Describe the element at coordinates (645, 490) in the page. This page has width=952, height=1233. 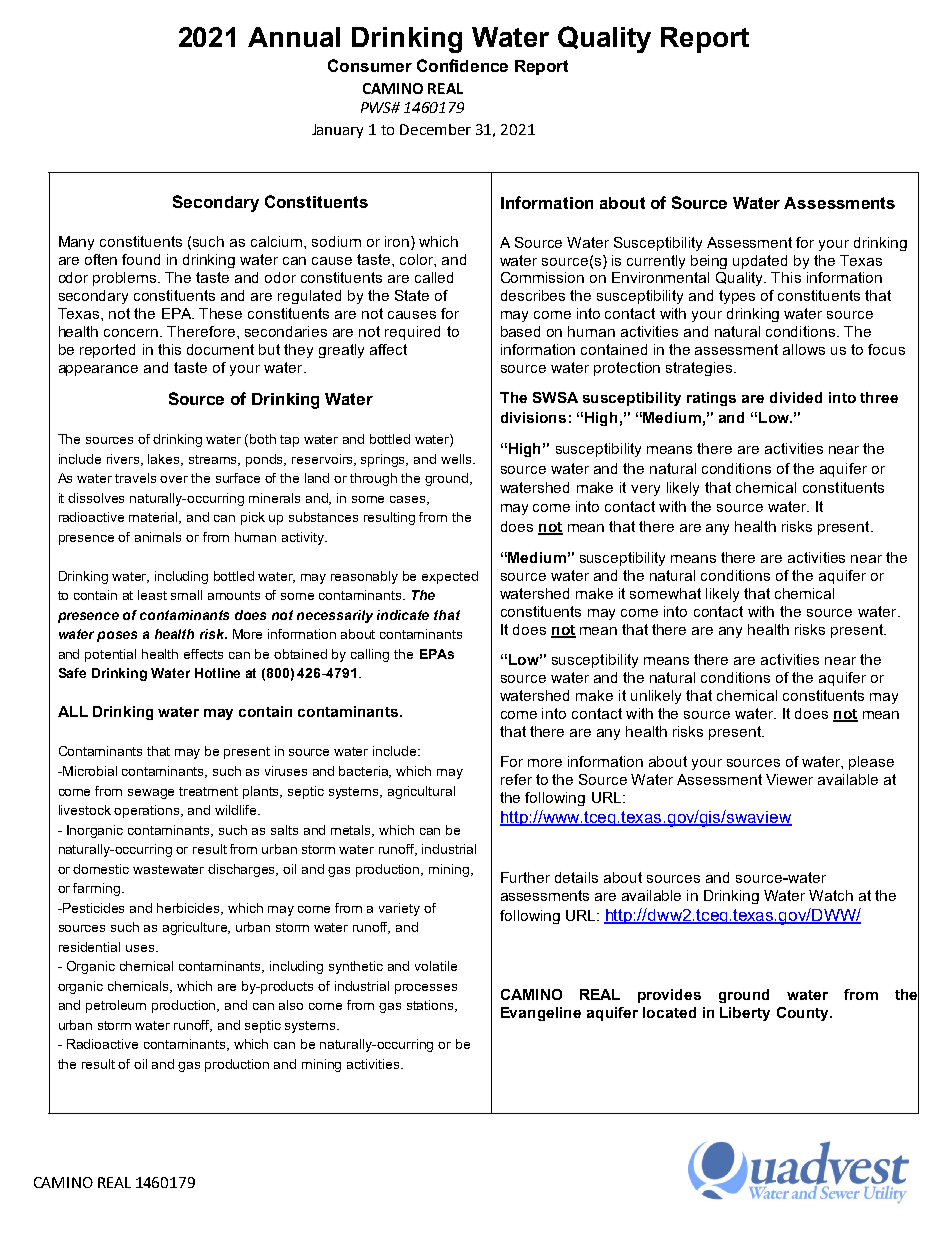
I see `very` at that location.
